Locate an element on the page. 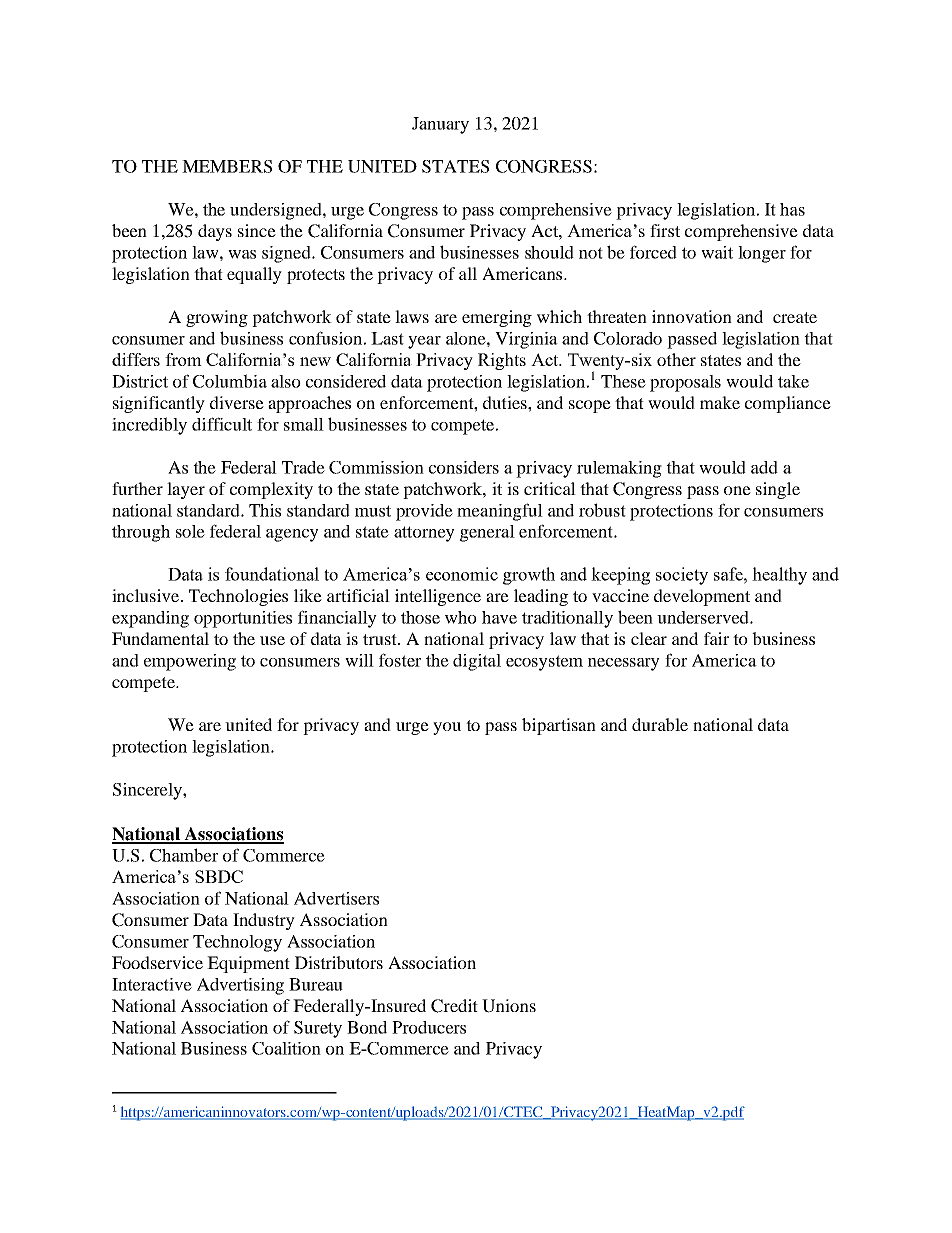 This image has height=1233, width=952. has is located at coordinates (792, 209).
